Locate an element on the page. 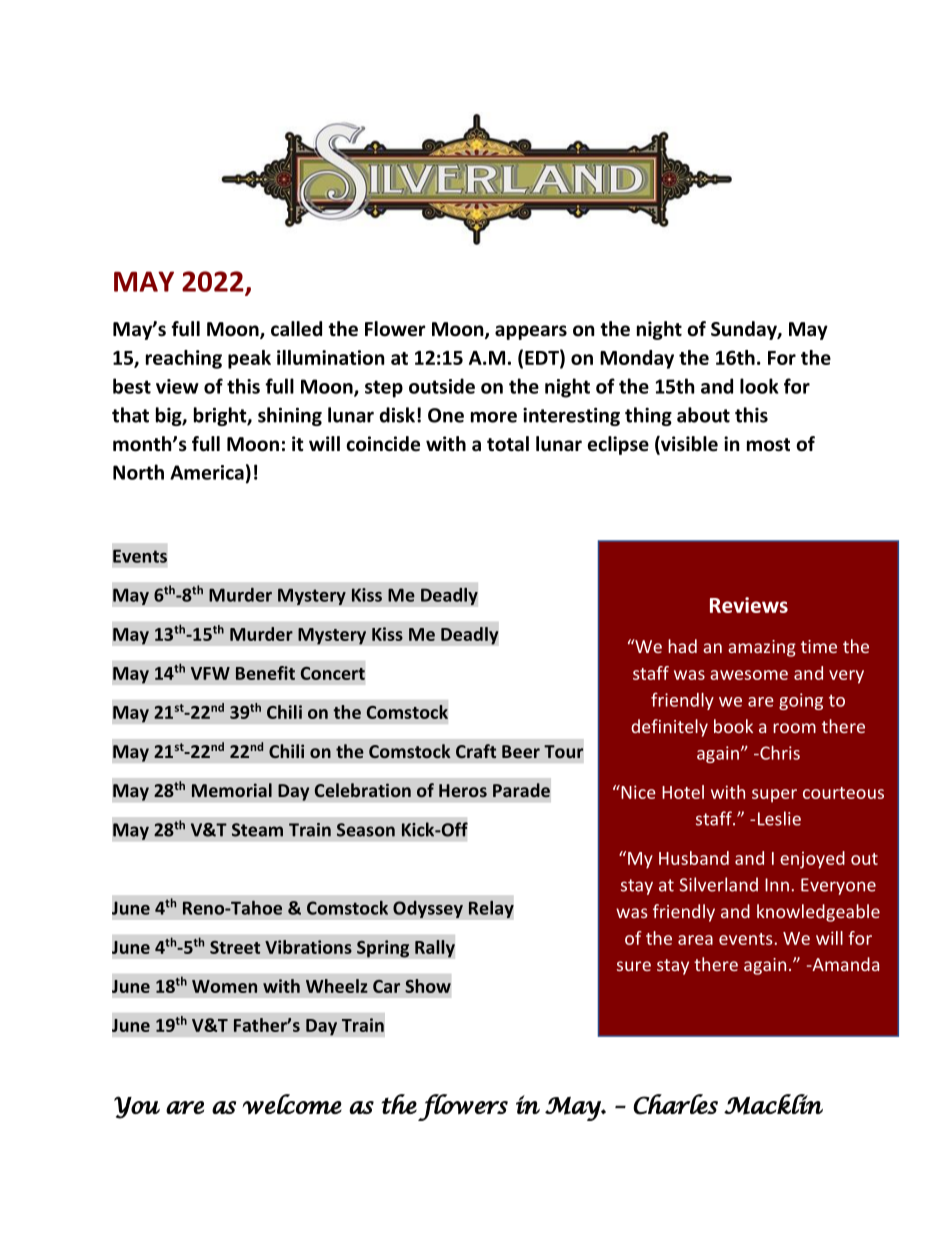  America is located at coordinates (207, 472).
